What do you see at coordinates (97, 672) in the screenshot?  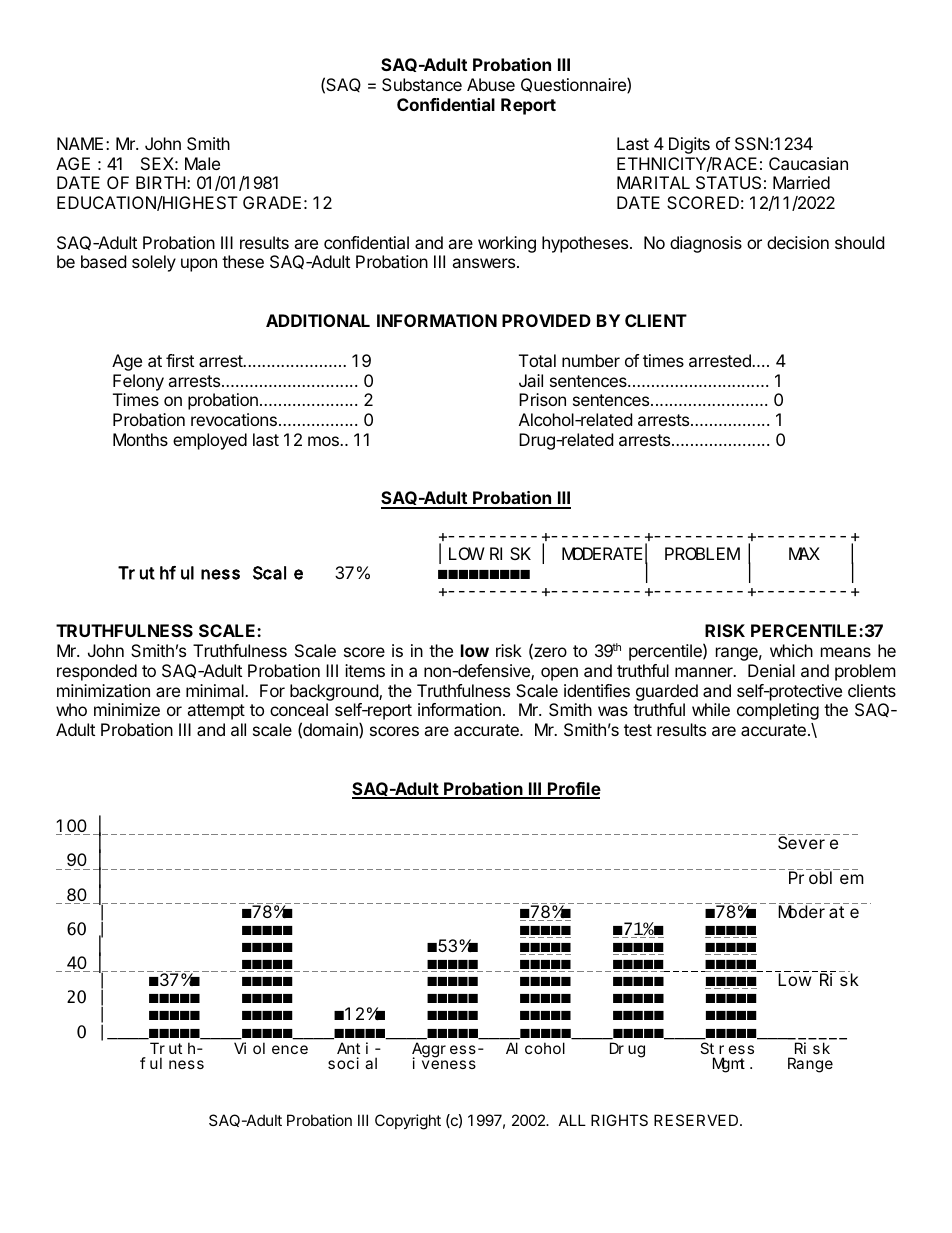 I see `responded` at bounding box center [97, 672].
